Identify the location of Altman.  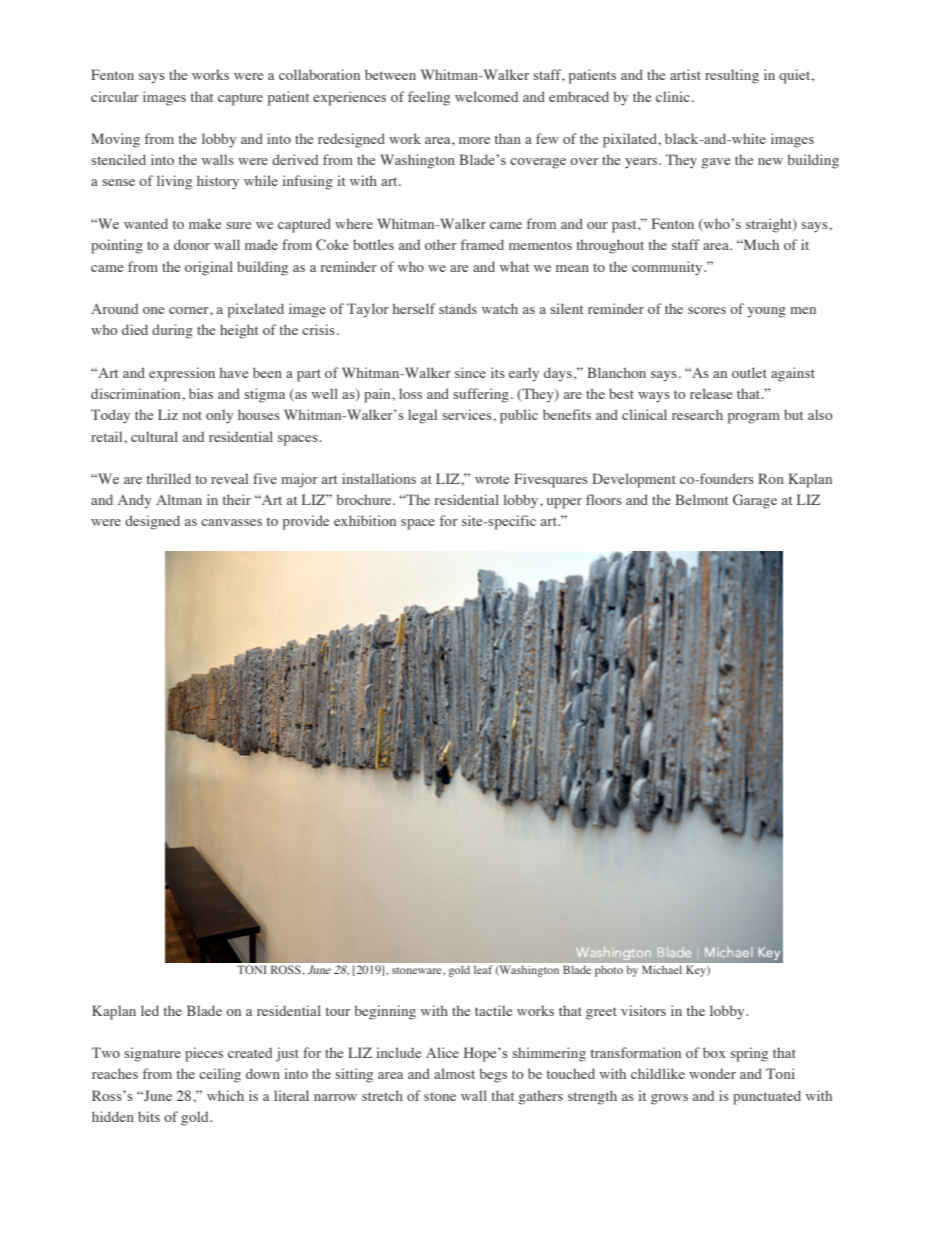
(179, 499).
